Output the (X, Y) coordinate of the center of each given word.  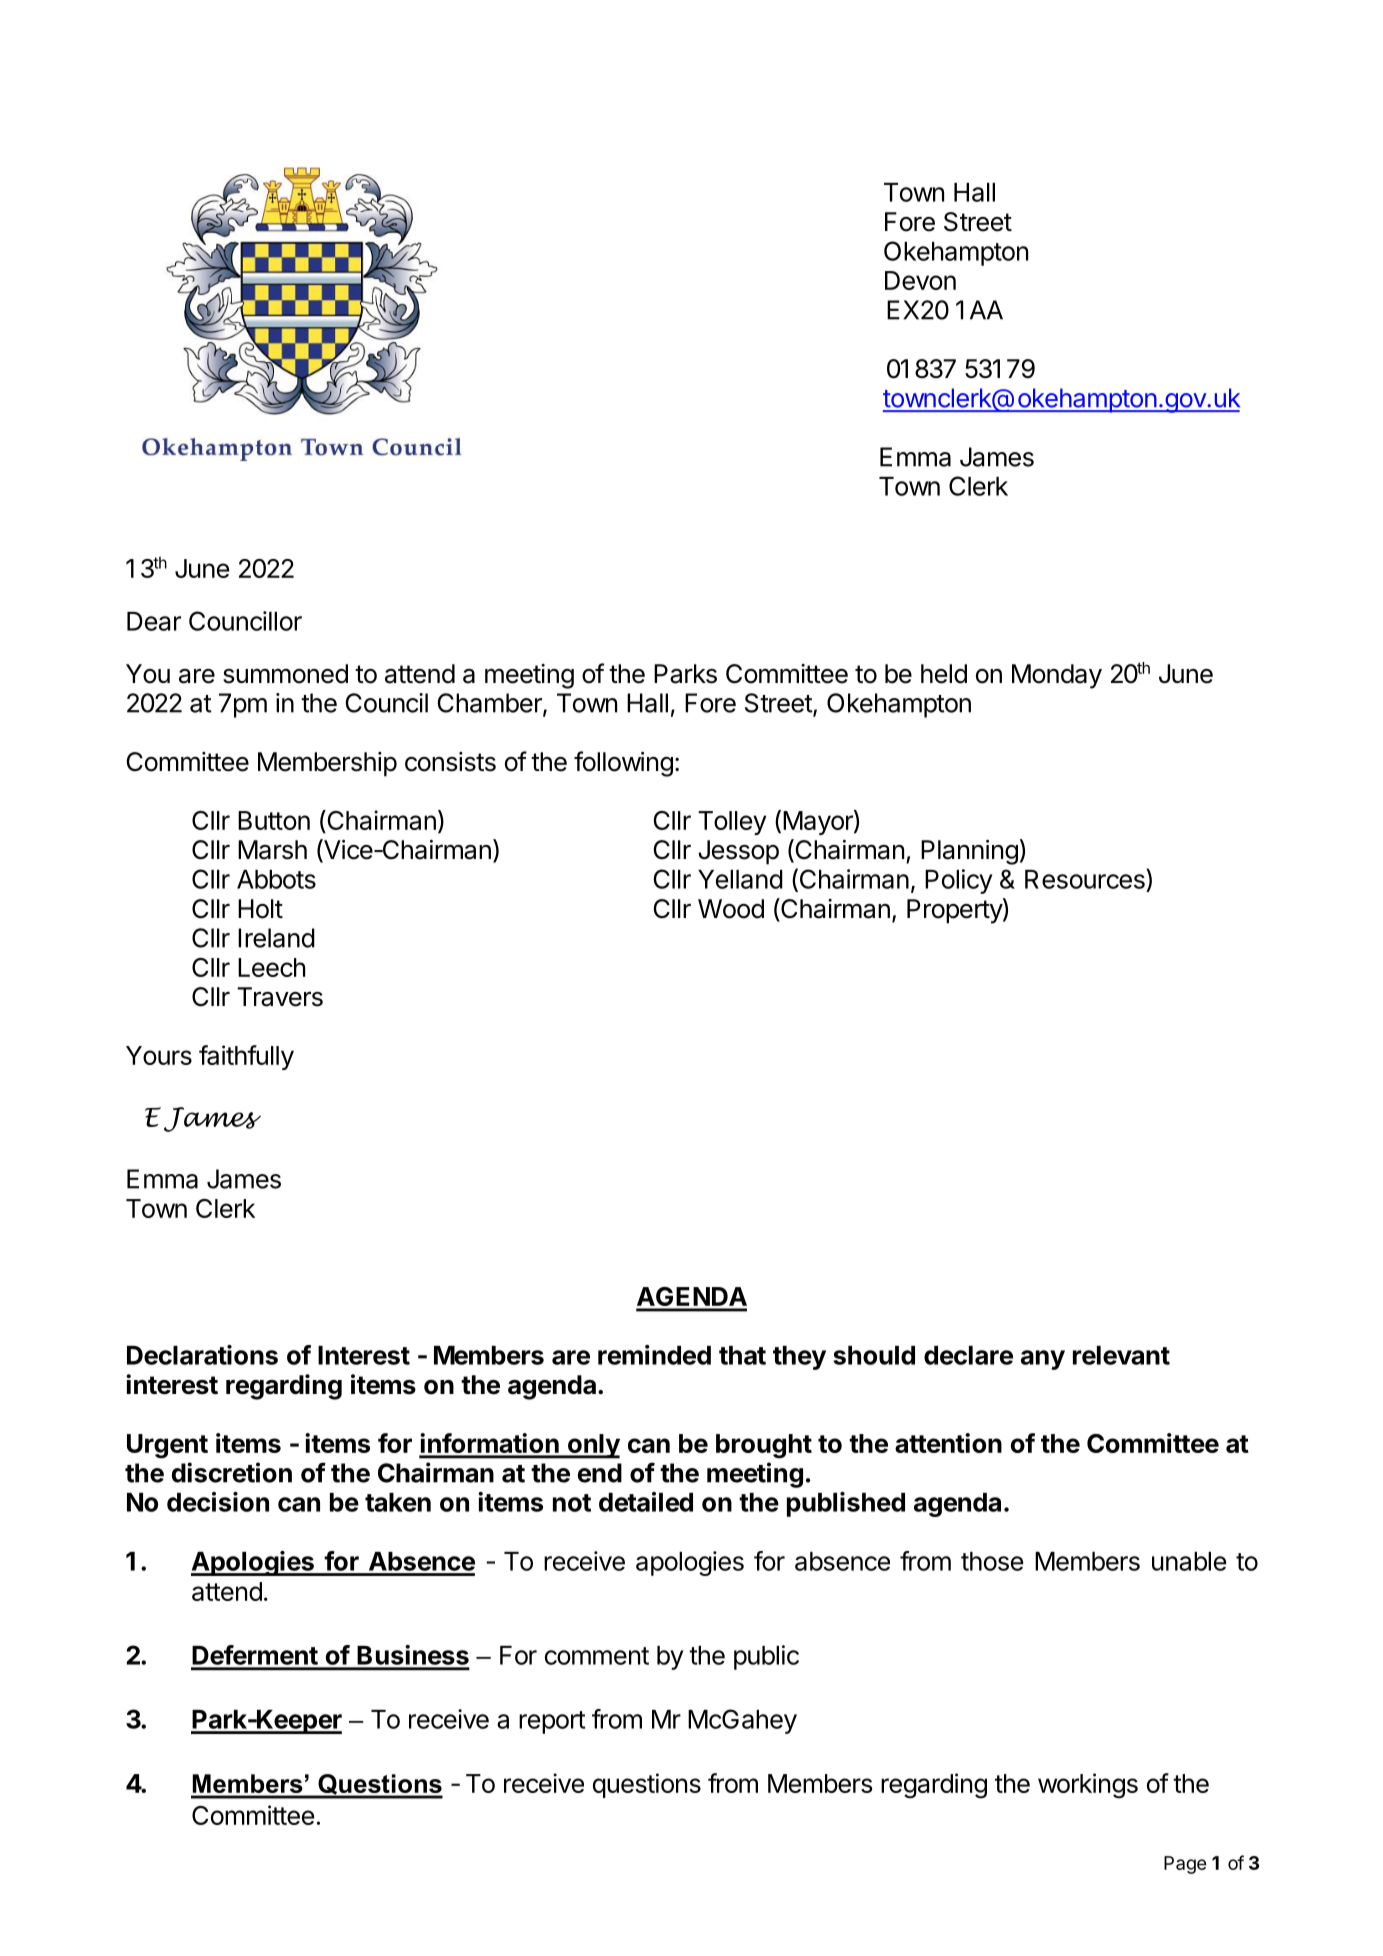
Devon (920, 280)
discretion (231, 1472)
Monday (1057, 676)
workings (1088, 1786)
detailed (646, 1502)
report (552, 1722)
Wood (731, 909)
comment (597, 1656)
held (944, 674)
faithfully (246, 1057)
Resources (1086, 879)
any (1043, 1360)
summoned (285, 674)
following (623, 764)
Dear (154, 621)
